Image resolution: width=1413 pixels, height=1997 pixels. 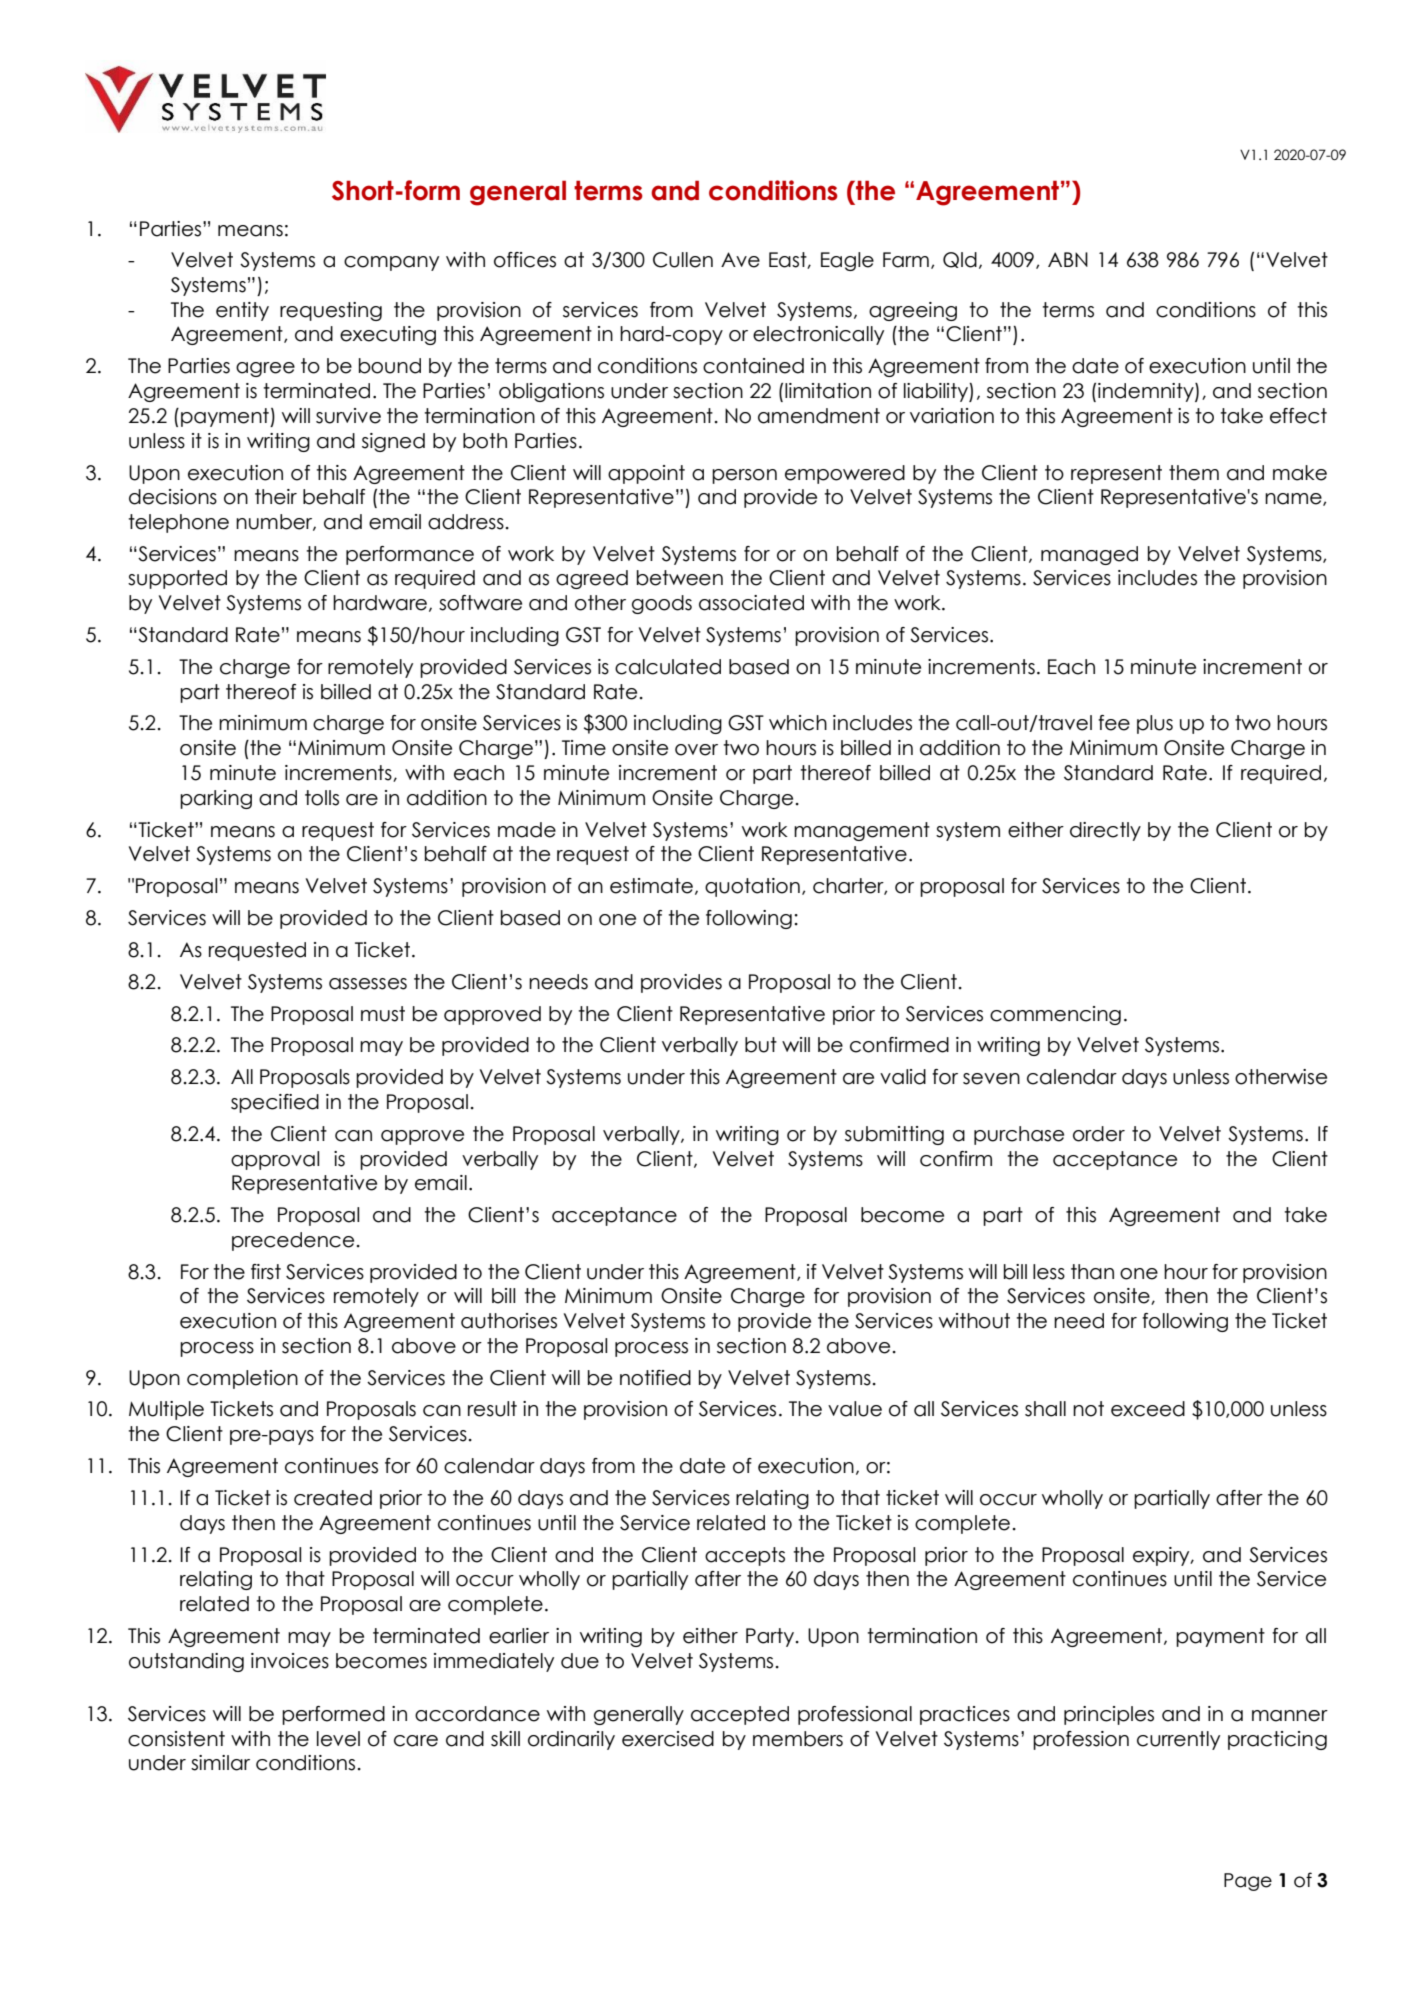 What do you see at coordinates (1092, 1272) in the document?
I see `than` at bounding box center [1092, 1272].
